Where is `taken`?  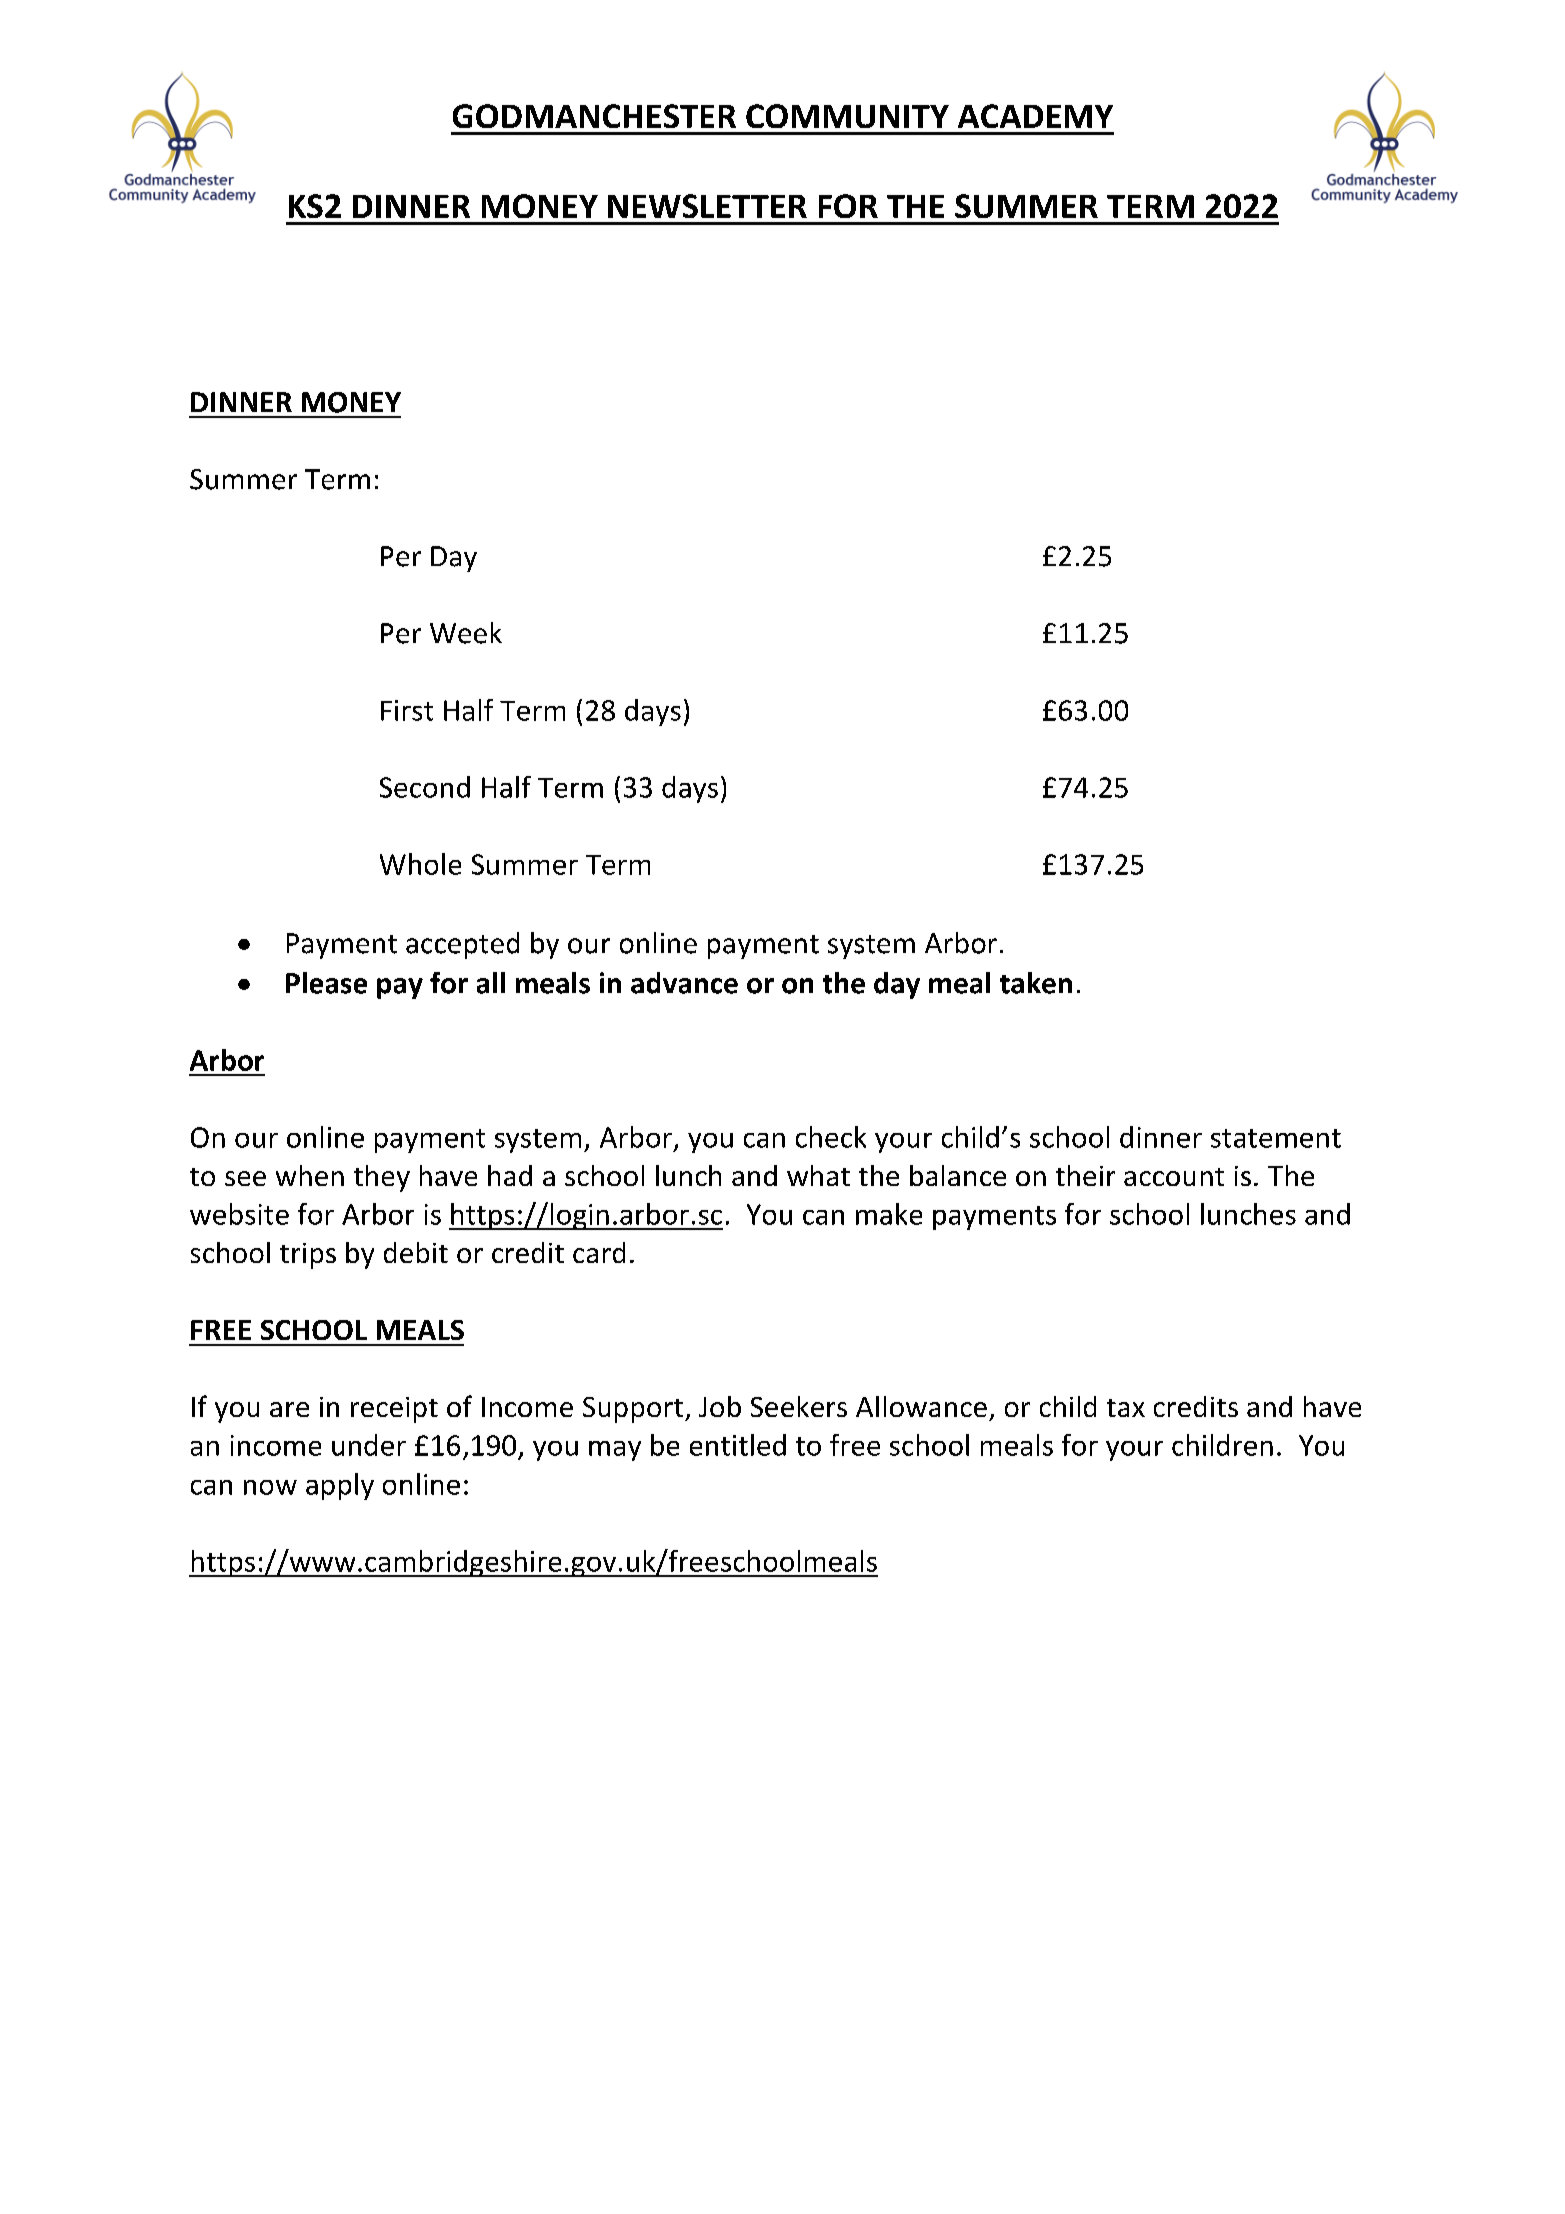
taken is located at coordinates (1036, 983).
